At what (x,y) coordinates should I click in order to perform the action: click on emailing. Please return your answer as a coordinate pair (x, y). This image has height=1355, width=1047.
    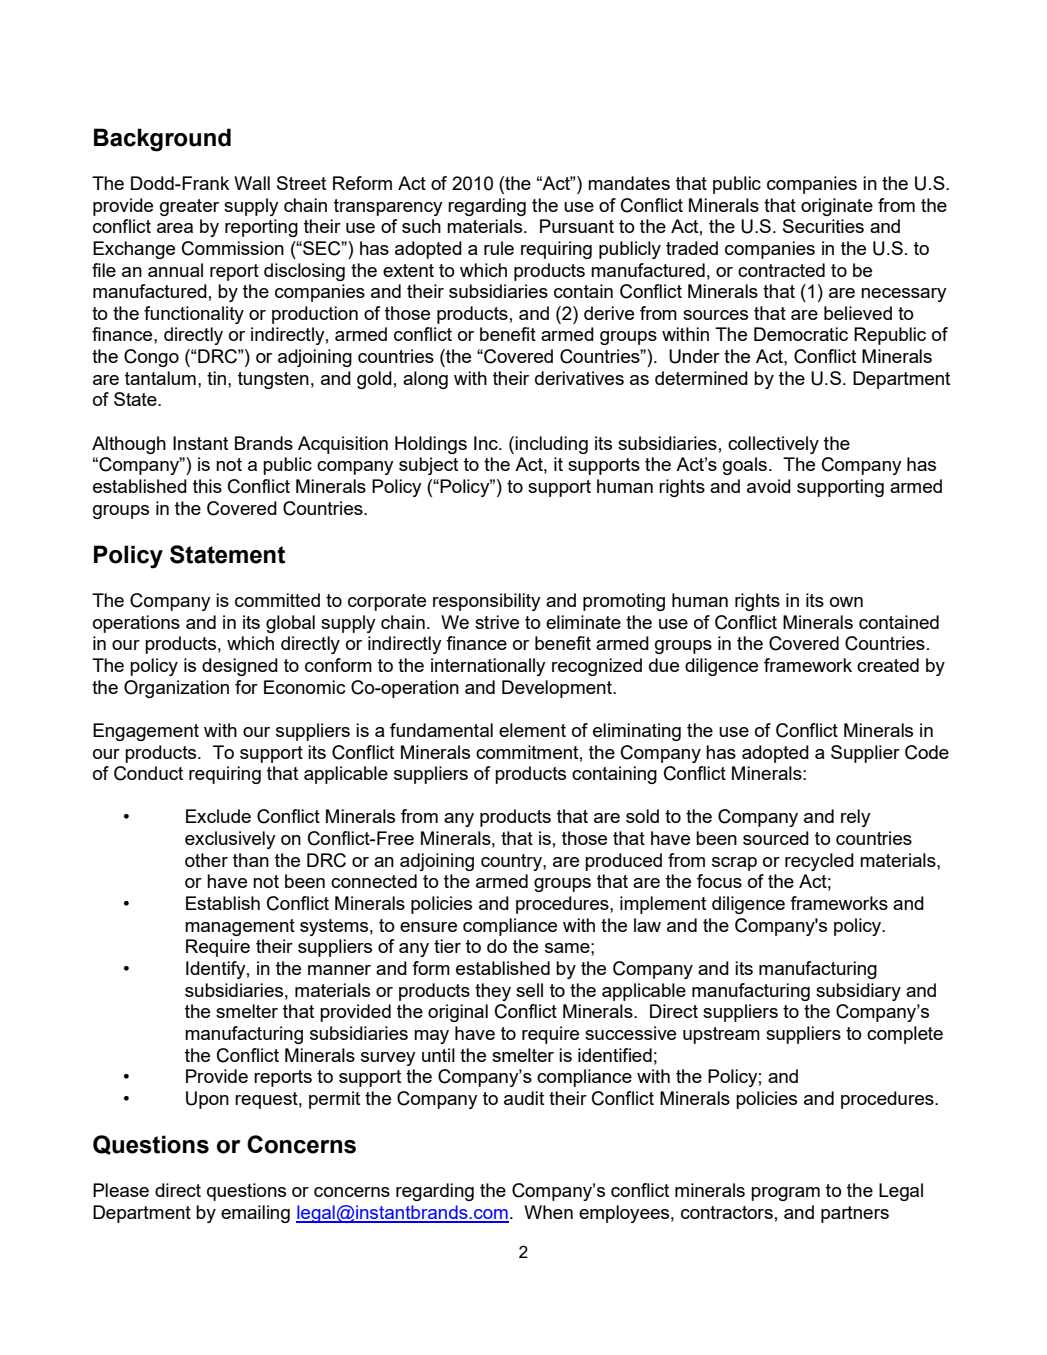
    Looking at the image, I should click on (255, 1214).
